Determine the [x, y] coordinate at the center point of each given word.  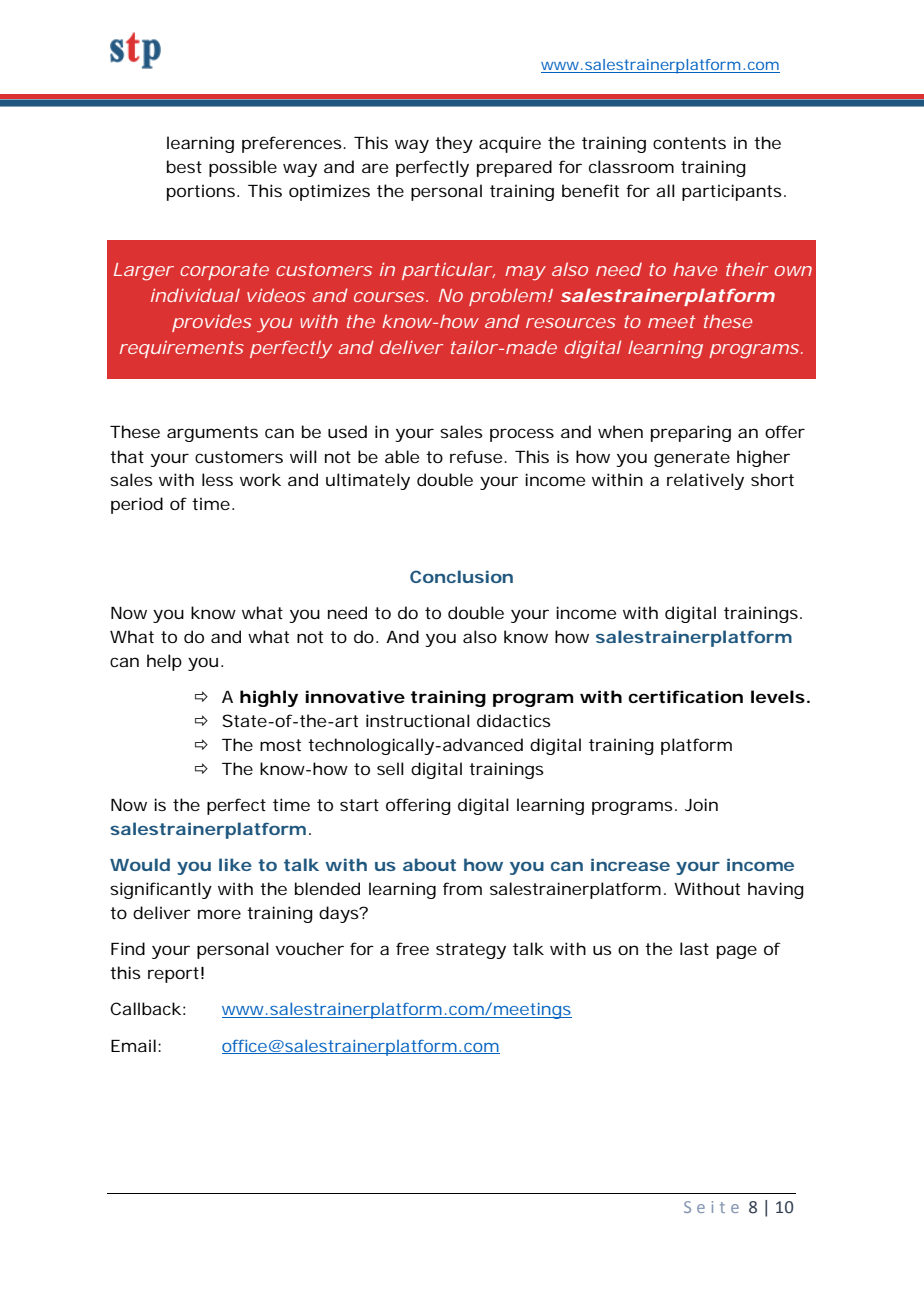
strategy [471, 951]
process [522, 435]
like [235, 864]
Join [701, 804]
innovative [355, 696]
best [184, 166]
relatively [705, 481]
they [454, 144]
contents [689, 143]
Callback [145, 1008]
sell [390, 768]
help [164, 662]
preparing [691, 433]
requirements [182, 349]
